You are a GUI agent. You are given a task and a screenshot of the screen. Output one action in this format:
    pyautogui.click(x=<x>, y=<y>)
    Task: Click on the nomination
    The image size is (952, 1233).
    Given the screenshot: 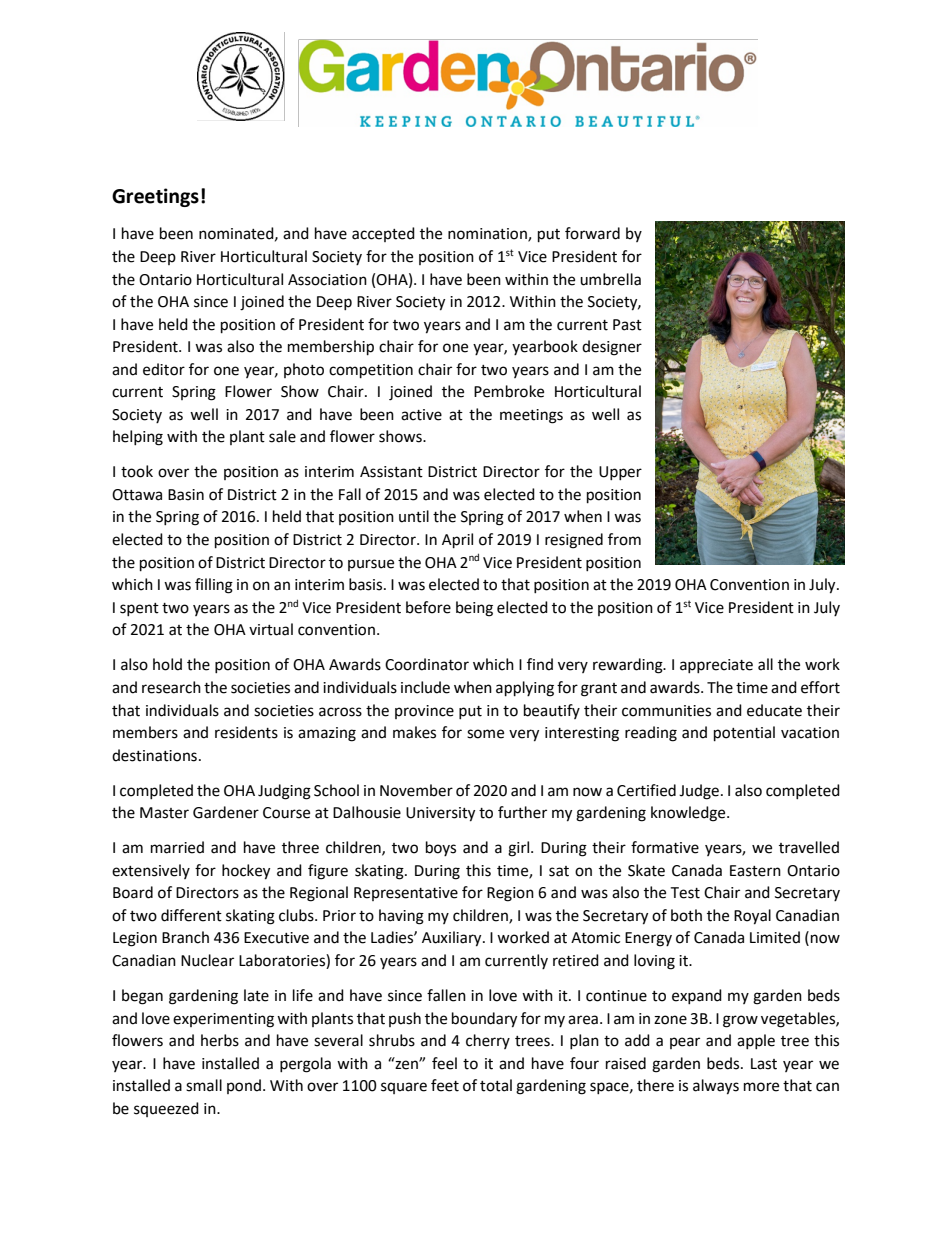 What is the action you would take?
    pyautogui.click(x=488, y=235)
